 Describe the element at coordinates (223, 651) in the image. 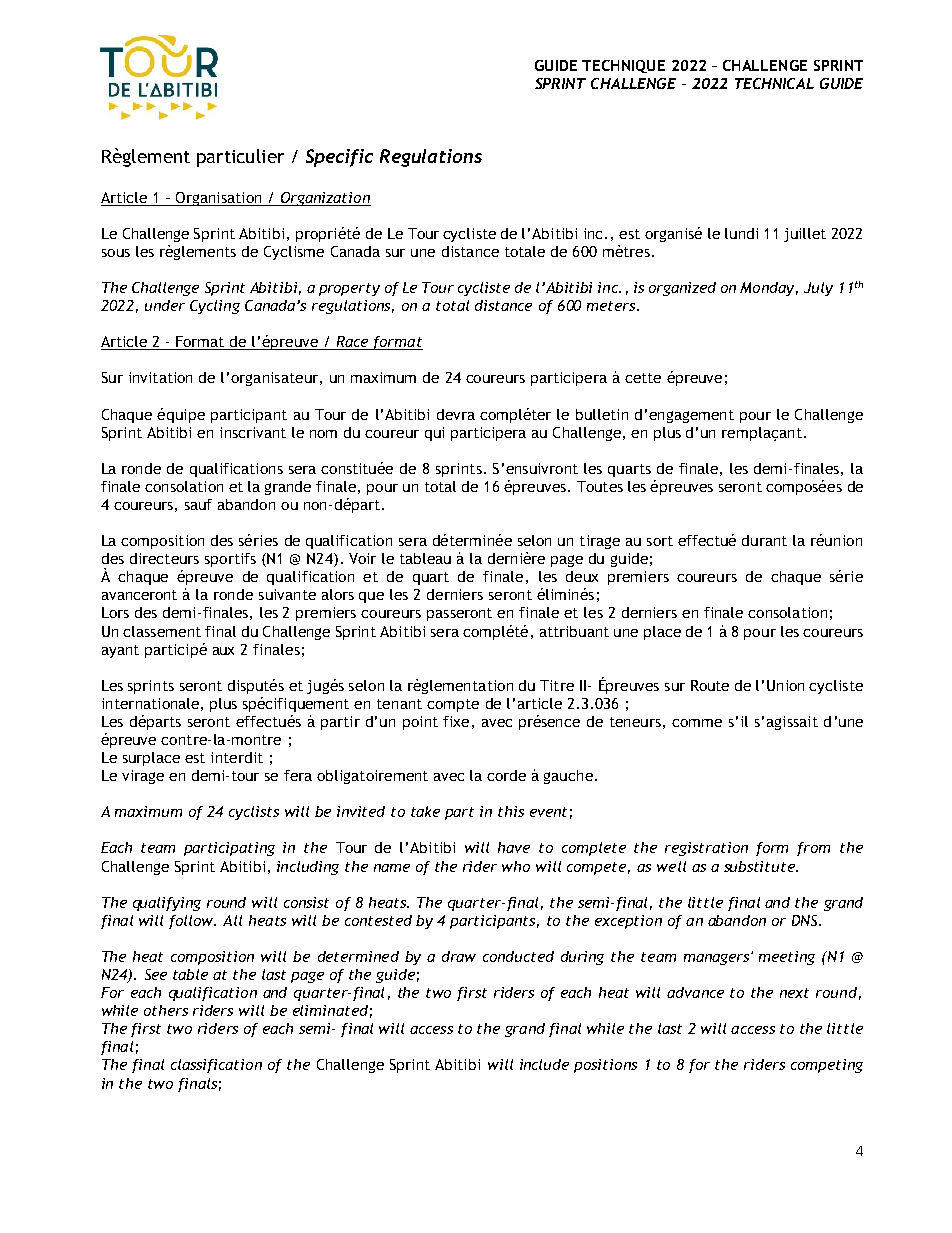

I see `aux` at that location.
